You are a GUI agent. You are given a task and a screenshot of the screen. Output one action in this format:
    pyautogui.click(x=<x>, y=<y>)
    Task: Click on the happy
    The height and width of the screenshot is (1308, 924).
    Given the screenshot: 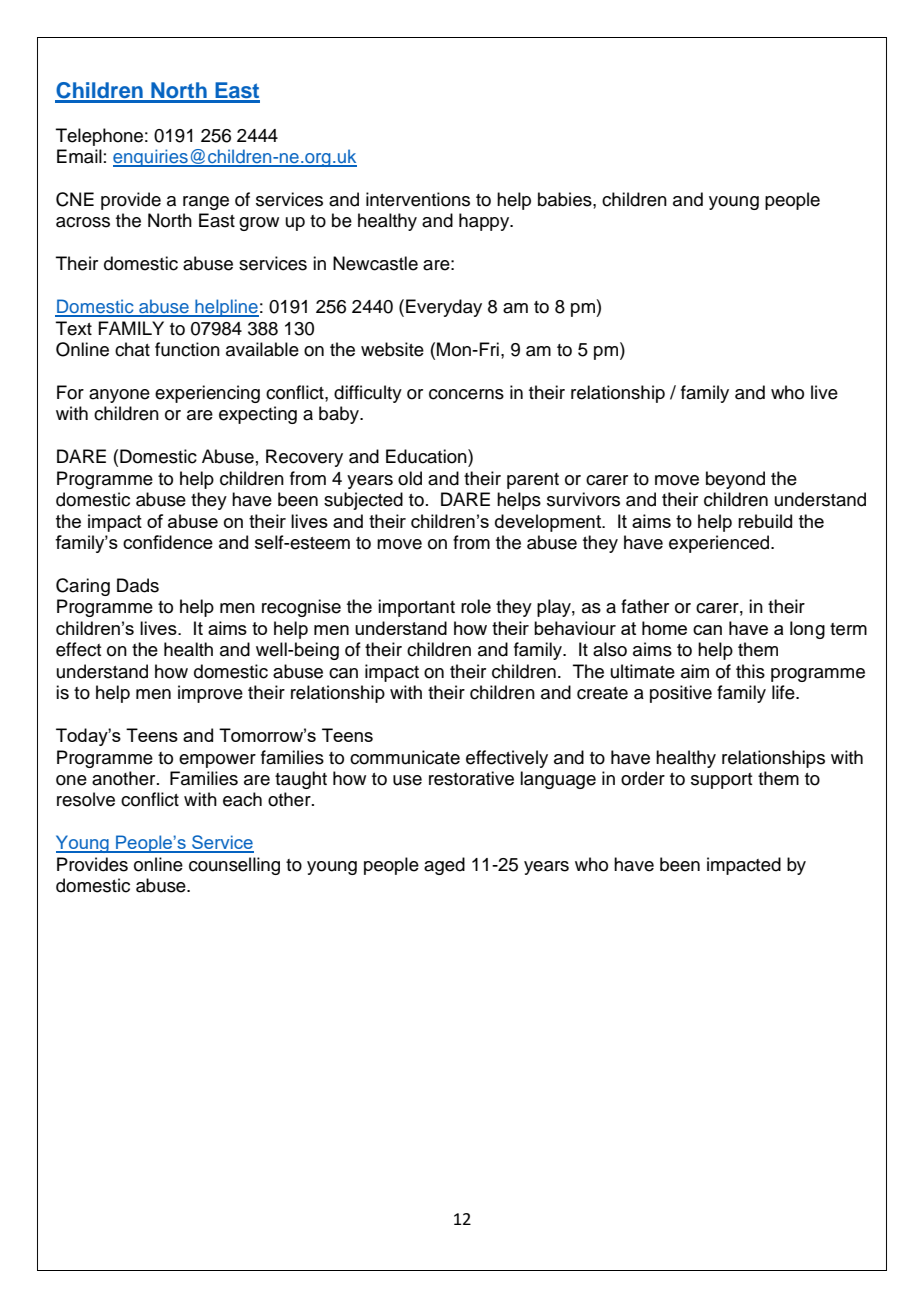 What is the action you would take?
    pyautogui.click(x=485, y=222)
